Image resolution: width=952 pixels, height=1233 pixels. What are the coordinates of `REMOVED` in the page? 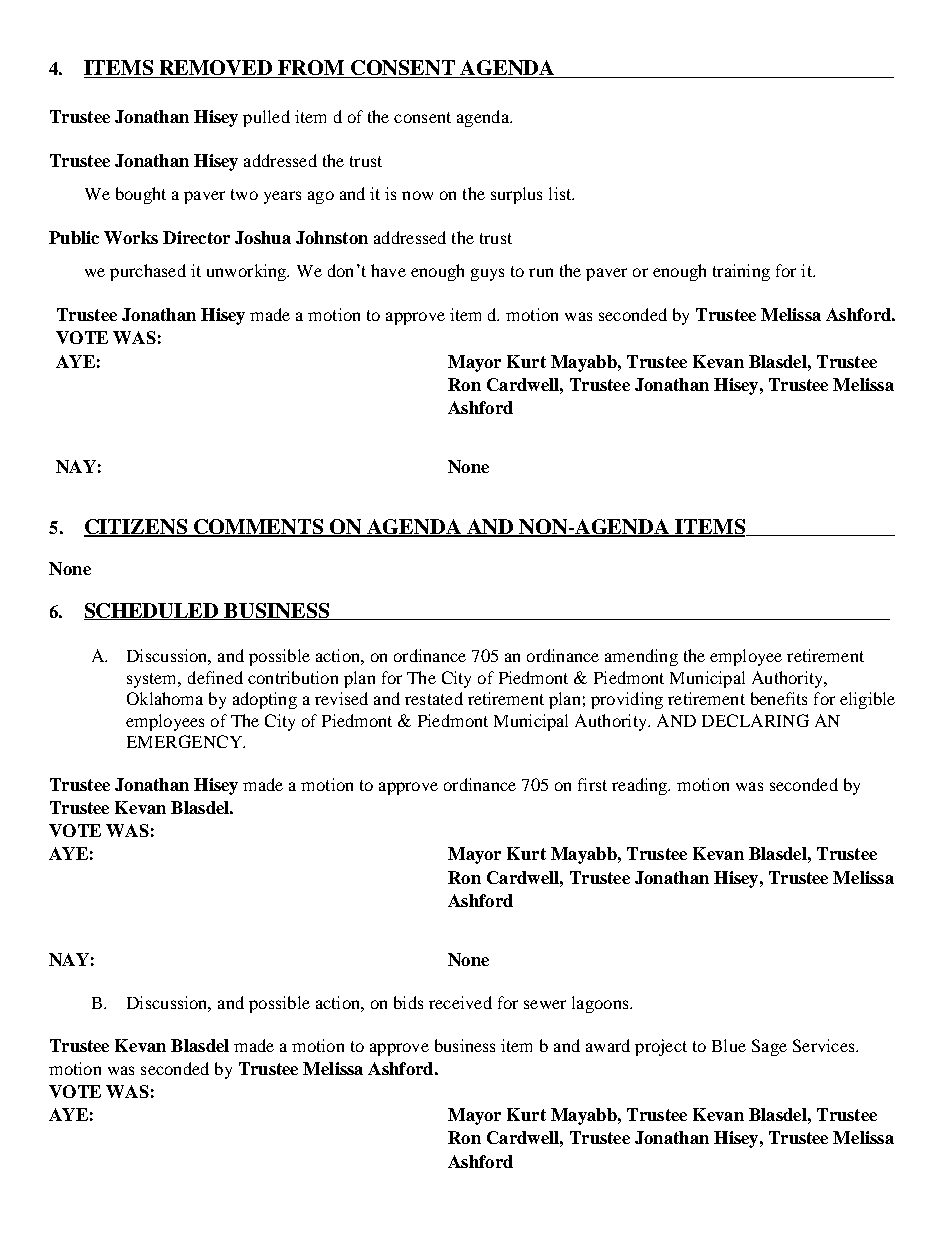 It's located at (216, 69).
